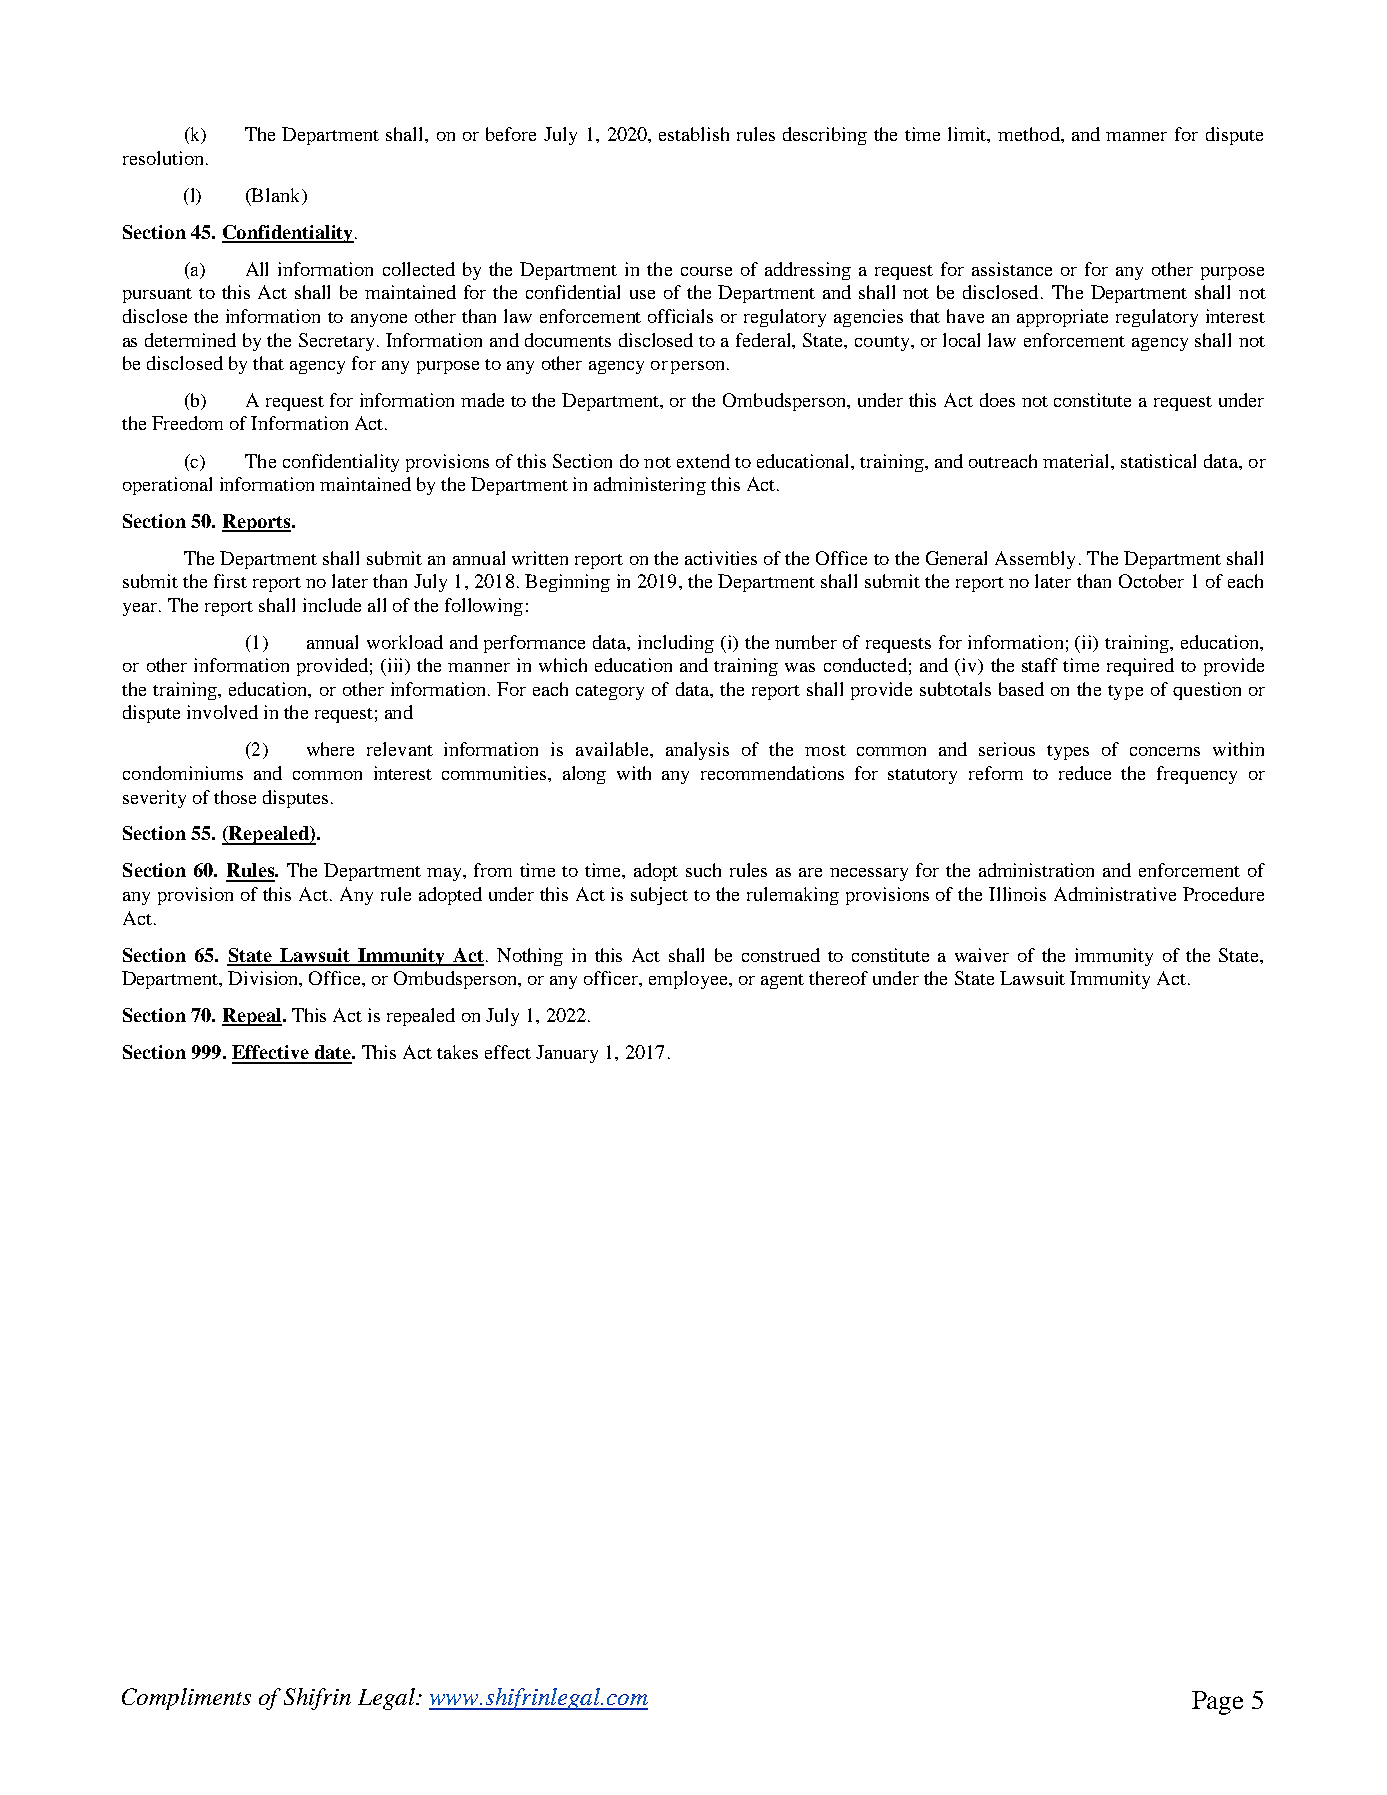 This image has height=1795, width=1387. What do you see at coordinates (276, 196) in the image?
I see `Blank` at bounding box center [276, 196].
